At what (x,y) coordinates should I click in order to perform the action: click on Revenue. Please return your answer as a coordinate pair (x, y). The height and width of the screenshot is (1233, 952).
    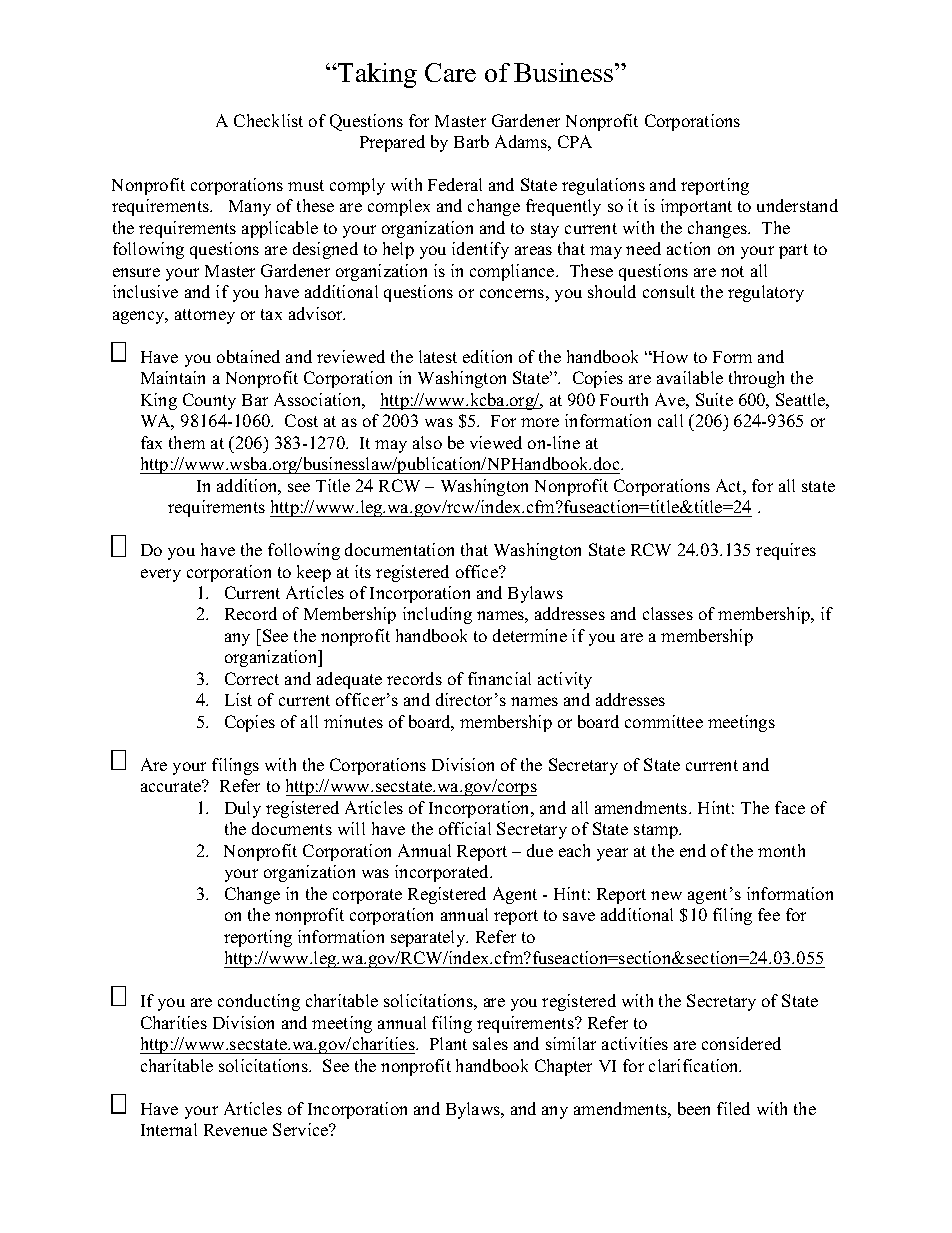
    Looking at the image, I should click on (235, 1130).
